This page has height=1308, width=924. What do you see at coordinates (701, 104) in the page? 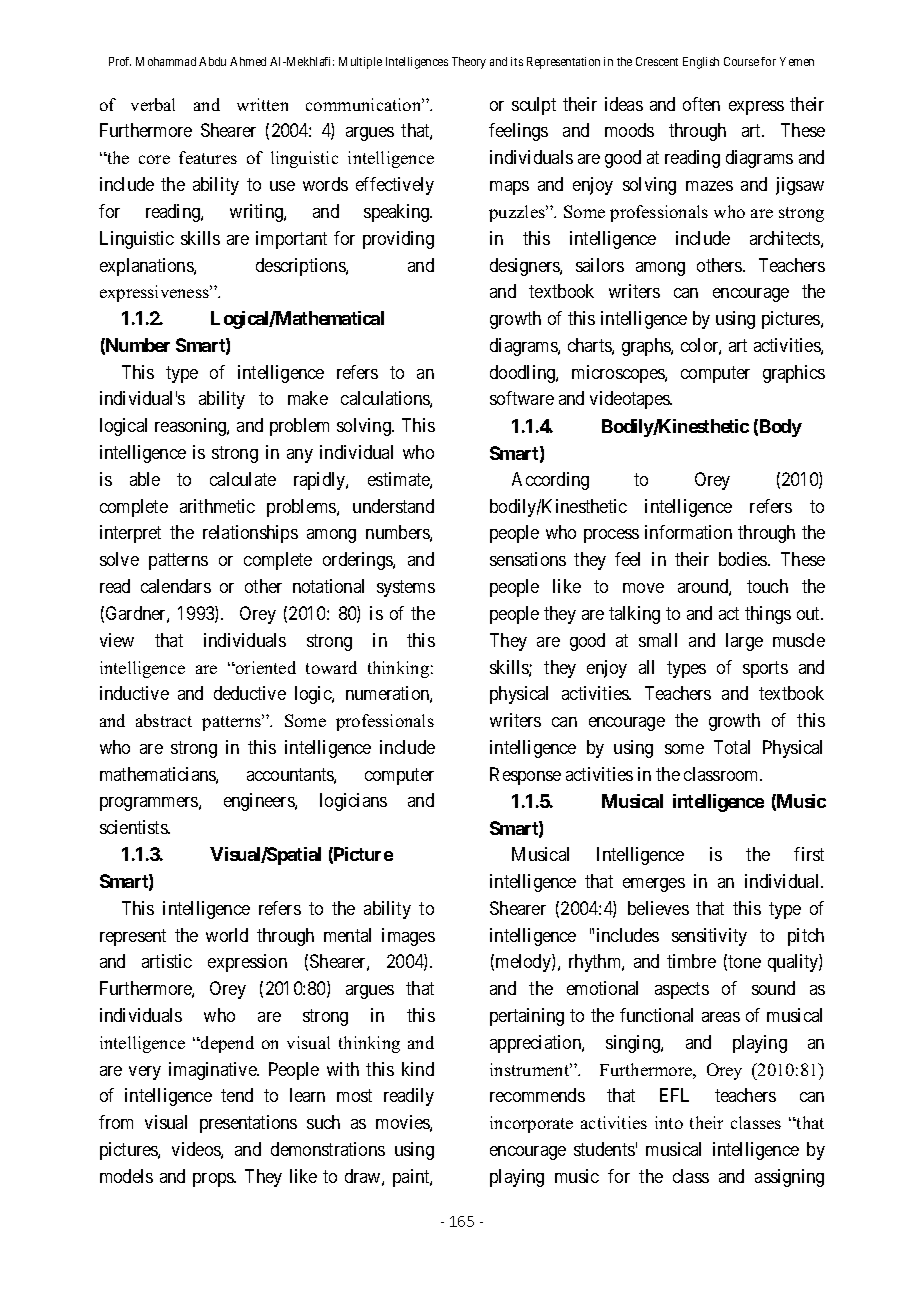
I see `often` at bounding box center [701, 104].
